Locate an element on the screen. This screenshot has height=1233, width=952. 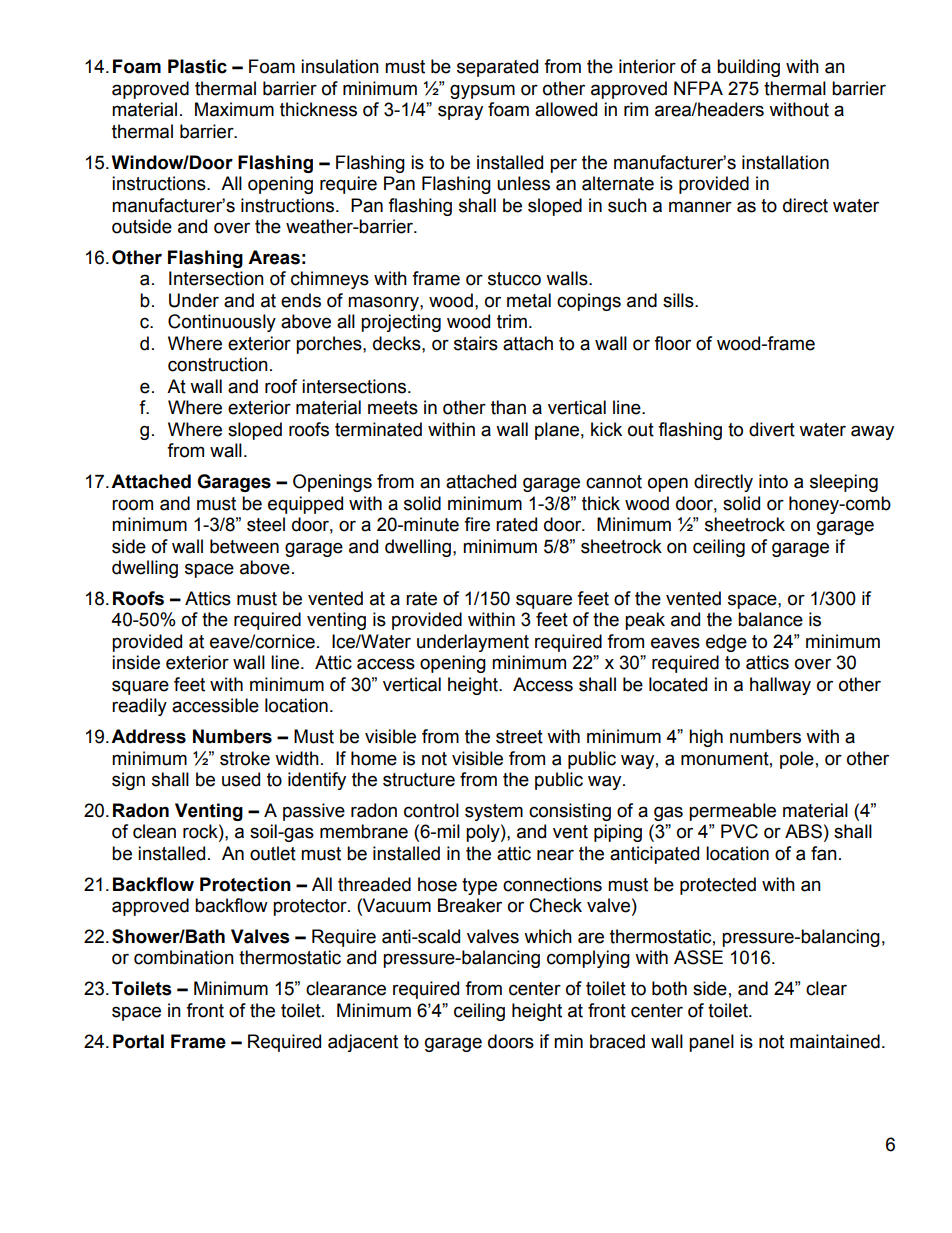
balance is located at coordinates (770, 619).
